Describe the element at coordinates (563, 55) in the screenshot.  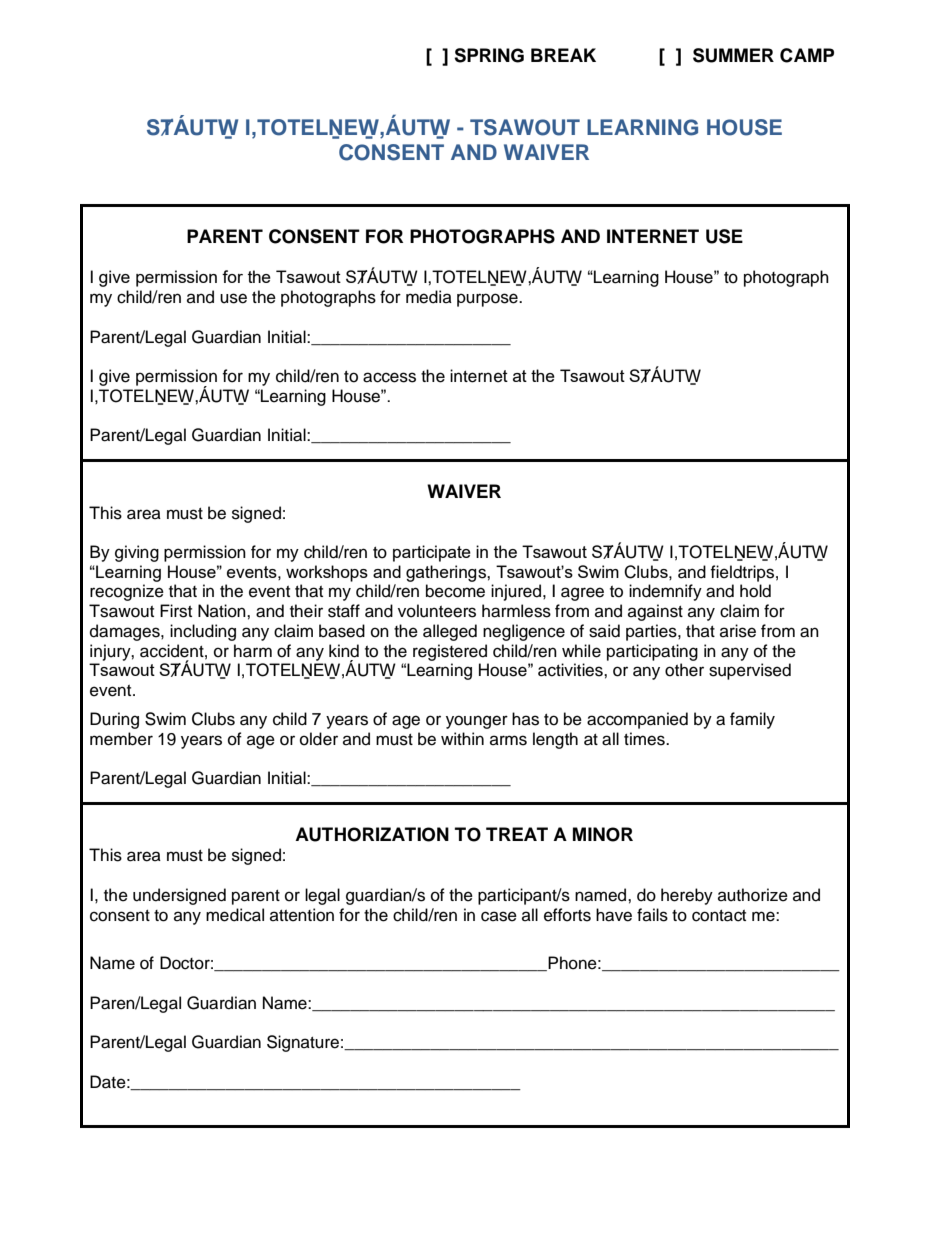
I see `BREAK` at that location.
